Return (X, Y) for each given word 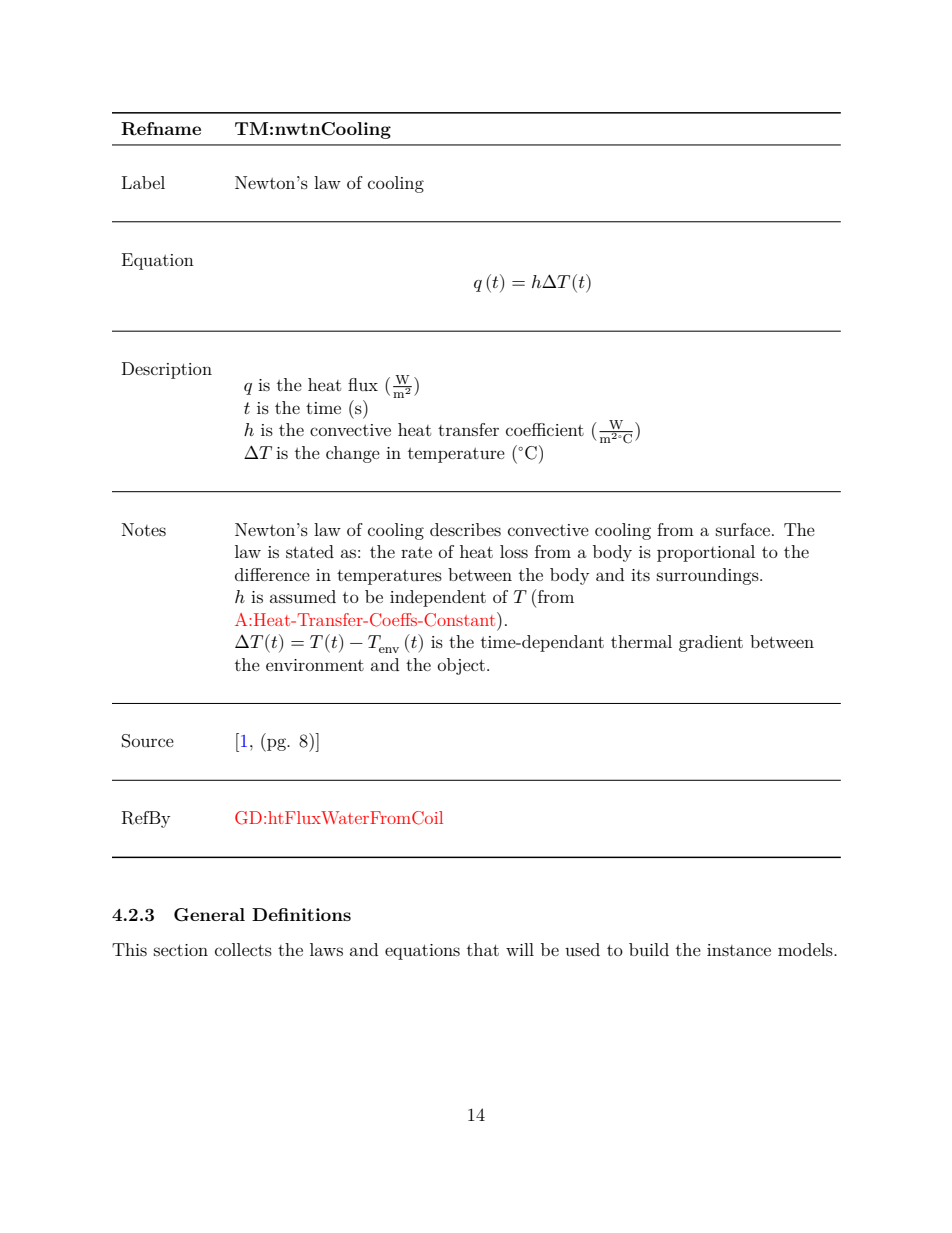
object (461, 666)
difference (272, 574)
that (483, 949)
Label (143, 182)
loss (514, 551)
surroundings (709, 576)
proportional (706, 553)
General (209, 915)
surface (744, 529)
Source (148, 741)
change (353, 454)
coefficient (545, 429)
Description (167, 370)
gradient (711, 643)
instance (739, 950)
